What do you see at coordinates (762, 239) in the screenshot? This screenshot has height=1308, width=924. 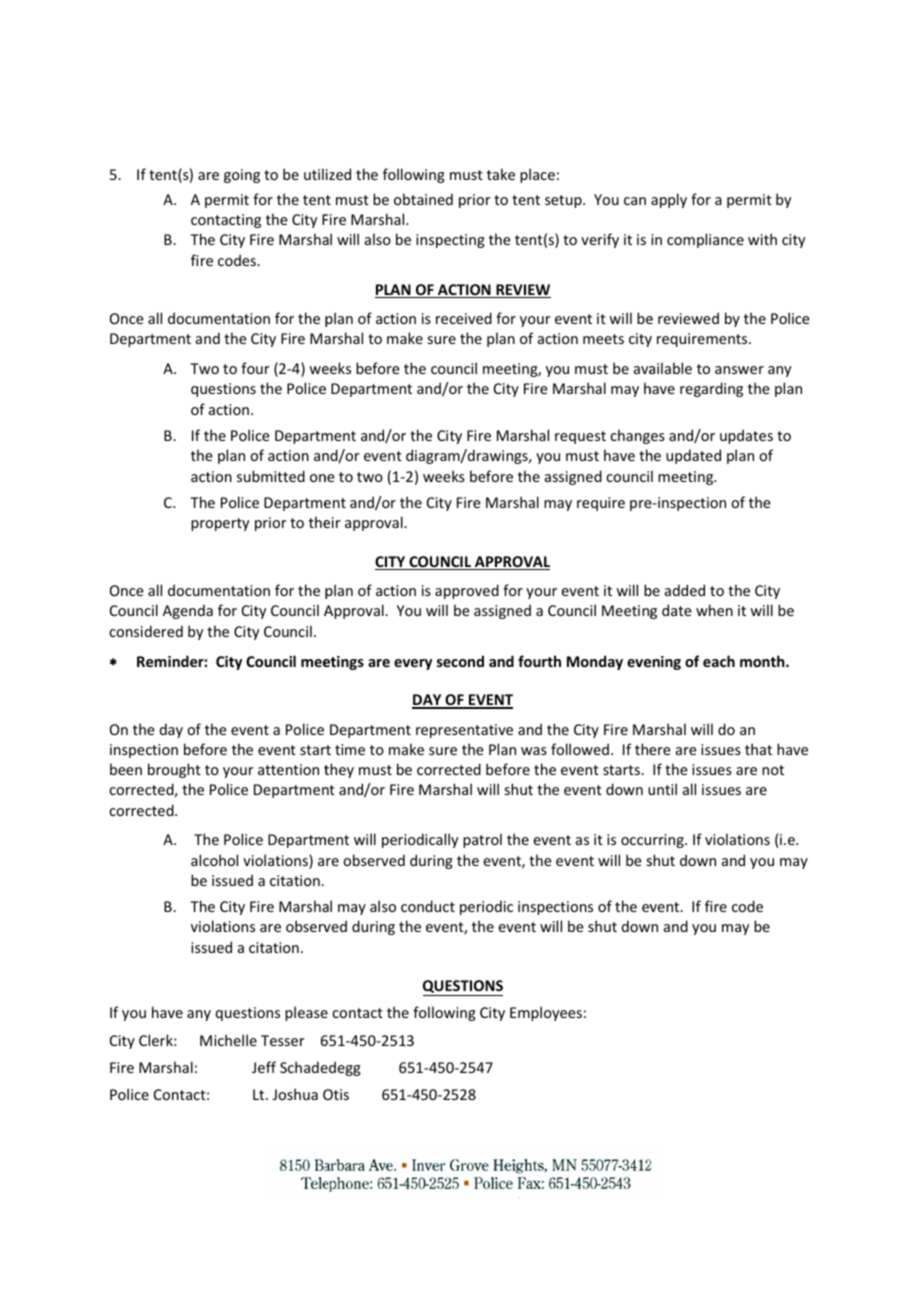 I see `with` at bounding box center [762, 239].
